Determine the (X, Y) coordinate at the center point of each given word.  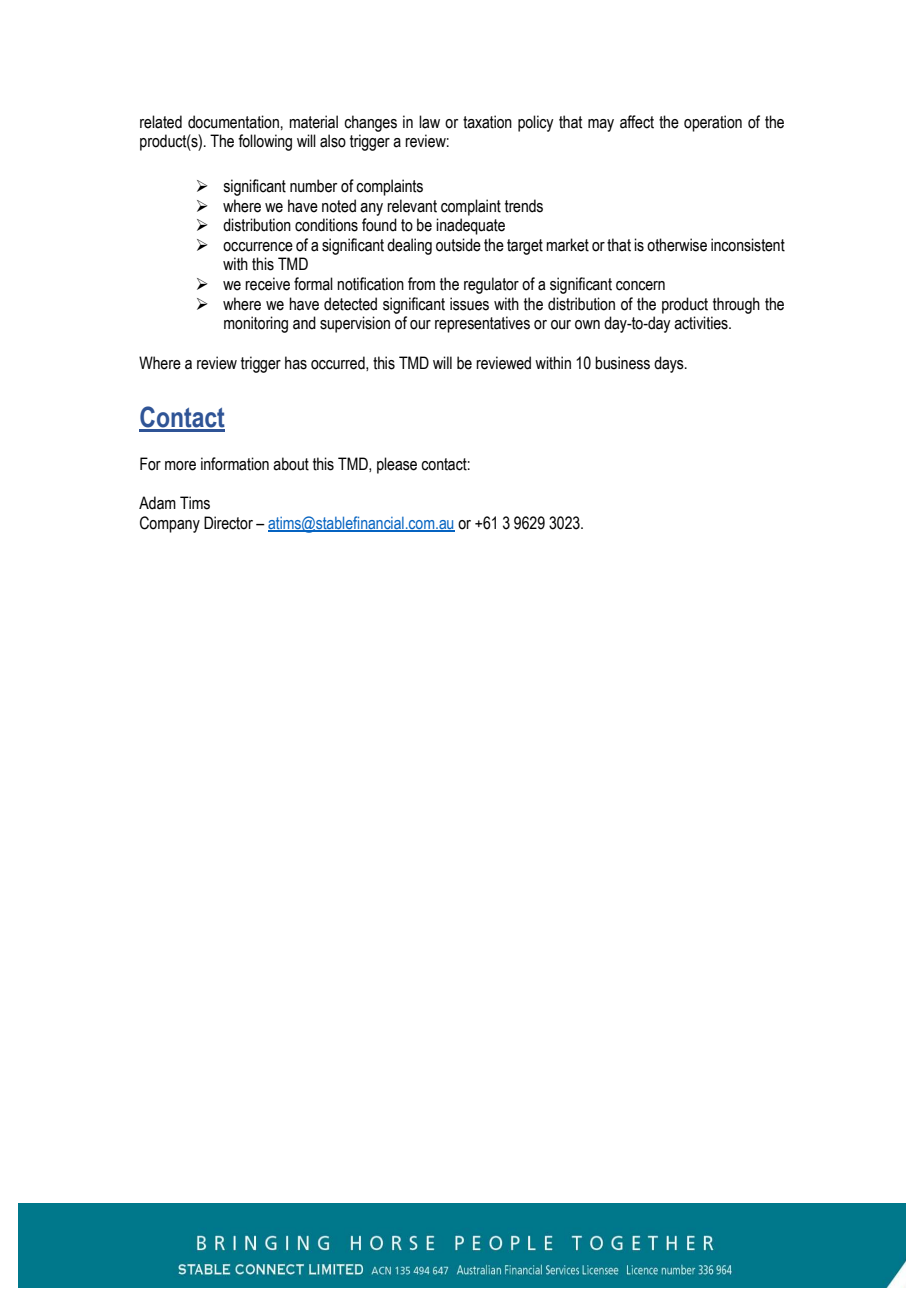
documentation (233, 122)
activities (702, 323)
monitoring (256, 324)
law (429, 122)
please (397, 465)
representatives (482, 324)
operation (713, 123)
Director (228, 523)
